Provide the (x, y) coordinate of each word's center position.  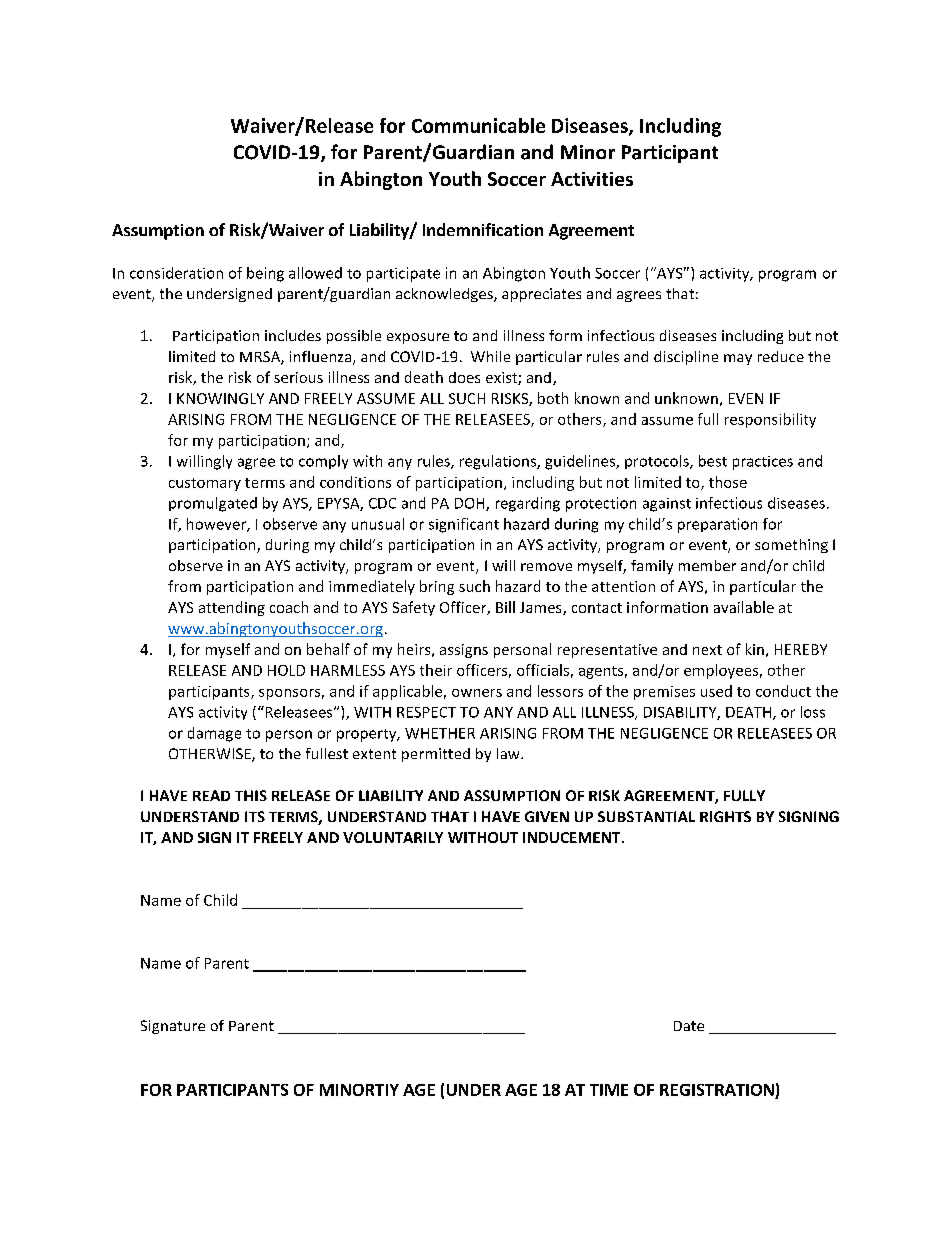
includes (293, 335)
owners (477, 693)
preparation (717, 525)
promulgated (213, 504)
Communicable (478, 125)
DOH (471, 504)
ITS (255, 816)
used (716, 691)
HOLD (286, 670)
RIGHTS (725, 816)
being (265, 274)
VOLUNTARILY (393, 837)
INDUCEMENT (573, 837)
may (738, 359)
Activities (592, 179)
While (490, 356)
